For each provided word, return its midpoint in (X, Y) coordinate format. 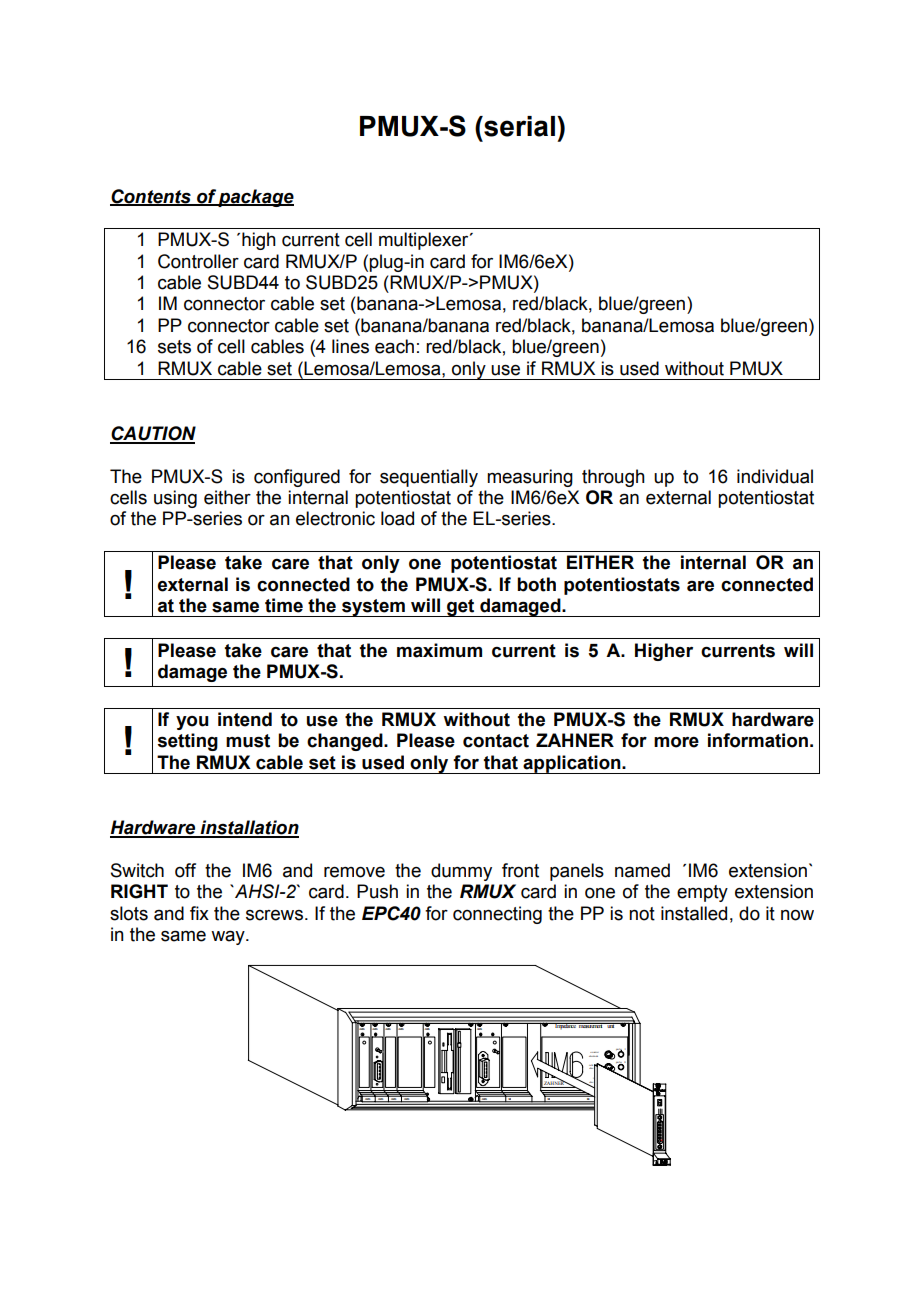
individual (775, 476)
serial (520, 126)
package (255, 198)
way (229, 937)
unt (595, 1052)
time (284, 605)
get (461, 608)
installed (694, 913)
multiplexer (425, 241)
